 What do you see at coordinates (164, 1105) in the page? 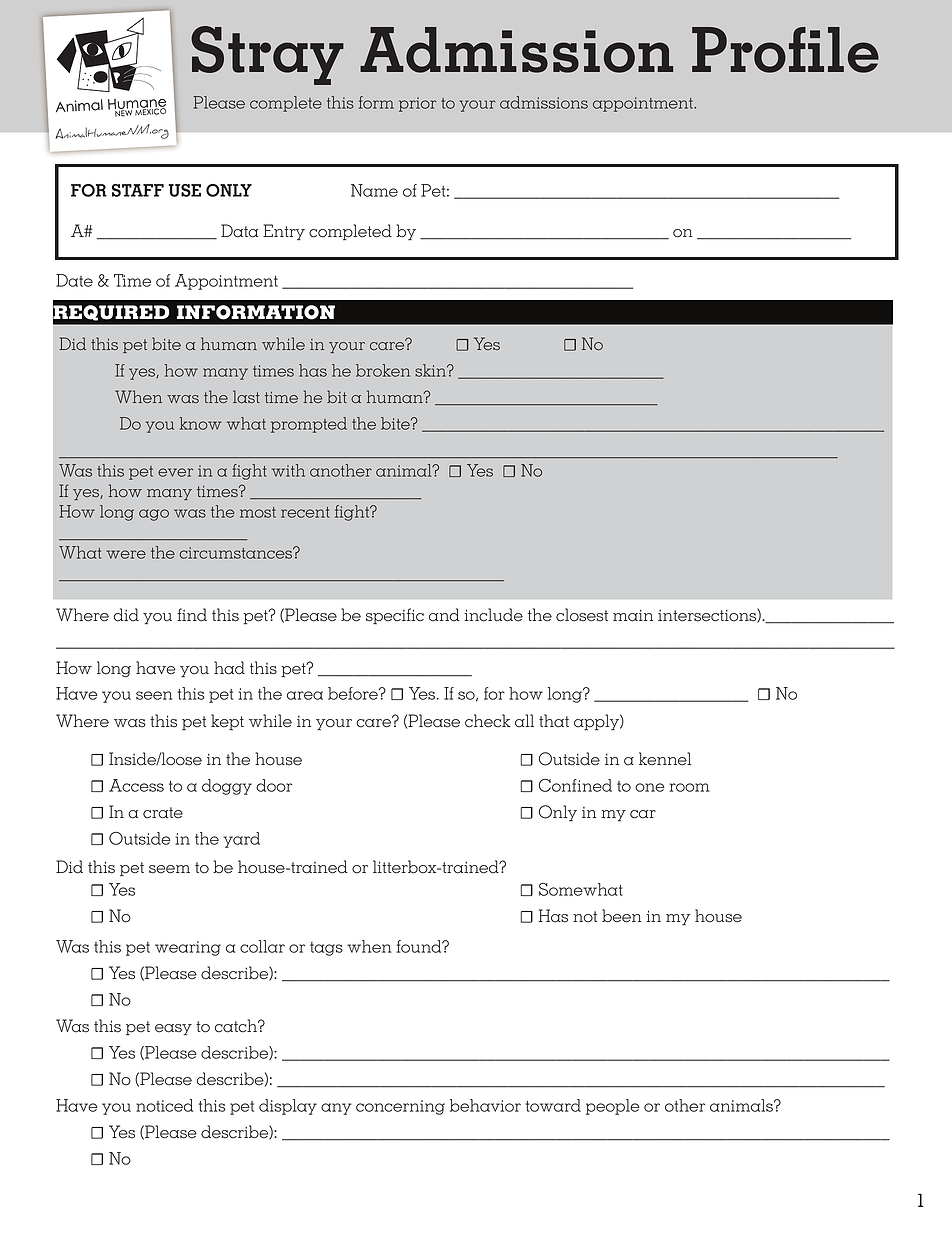
I see `noticed` at bounding box center [164, 1105].
